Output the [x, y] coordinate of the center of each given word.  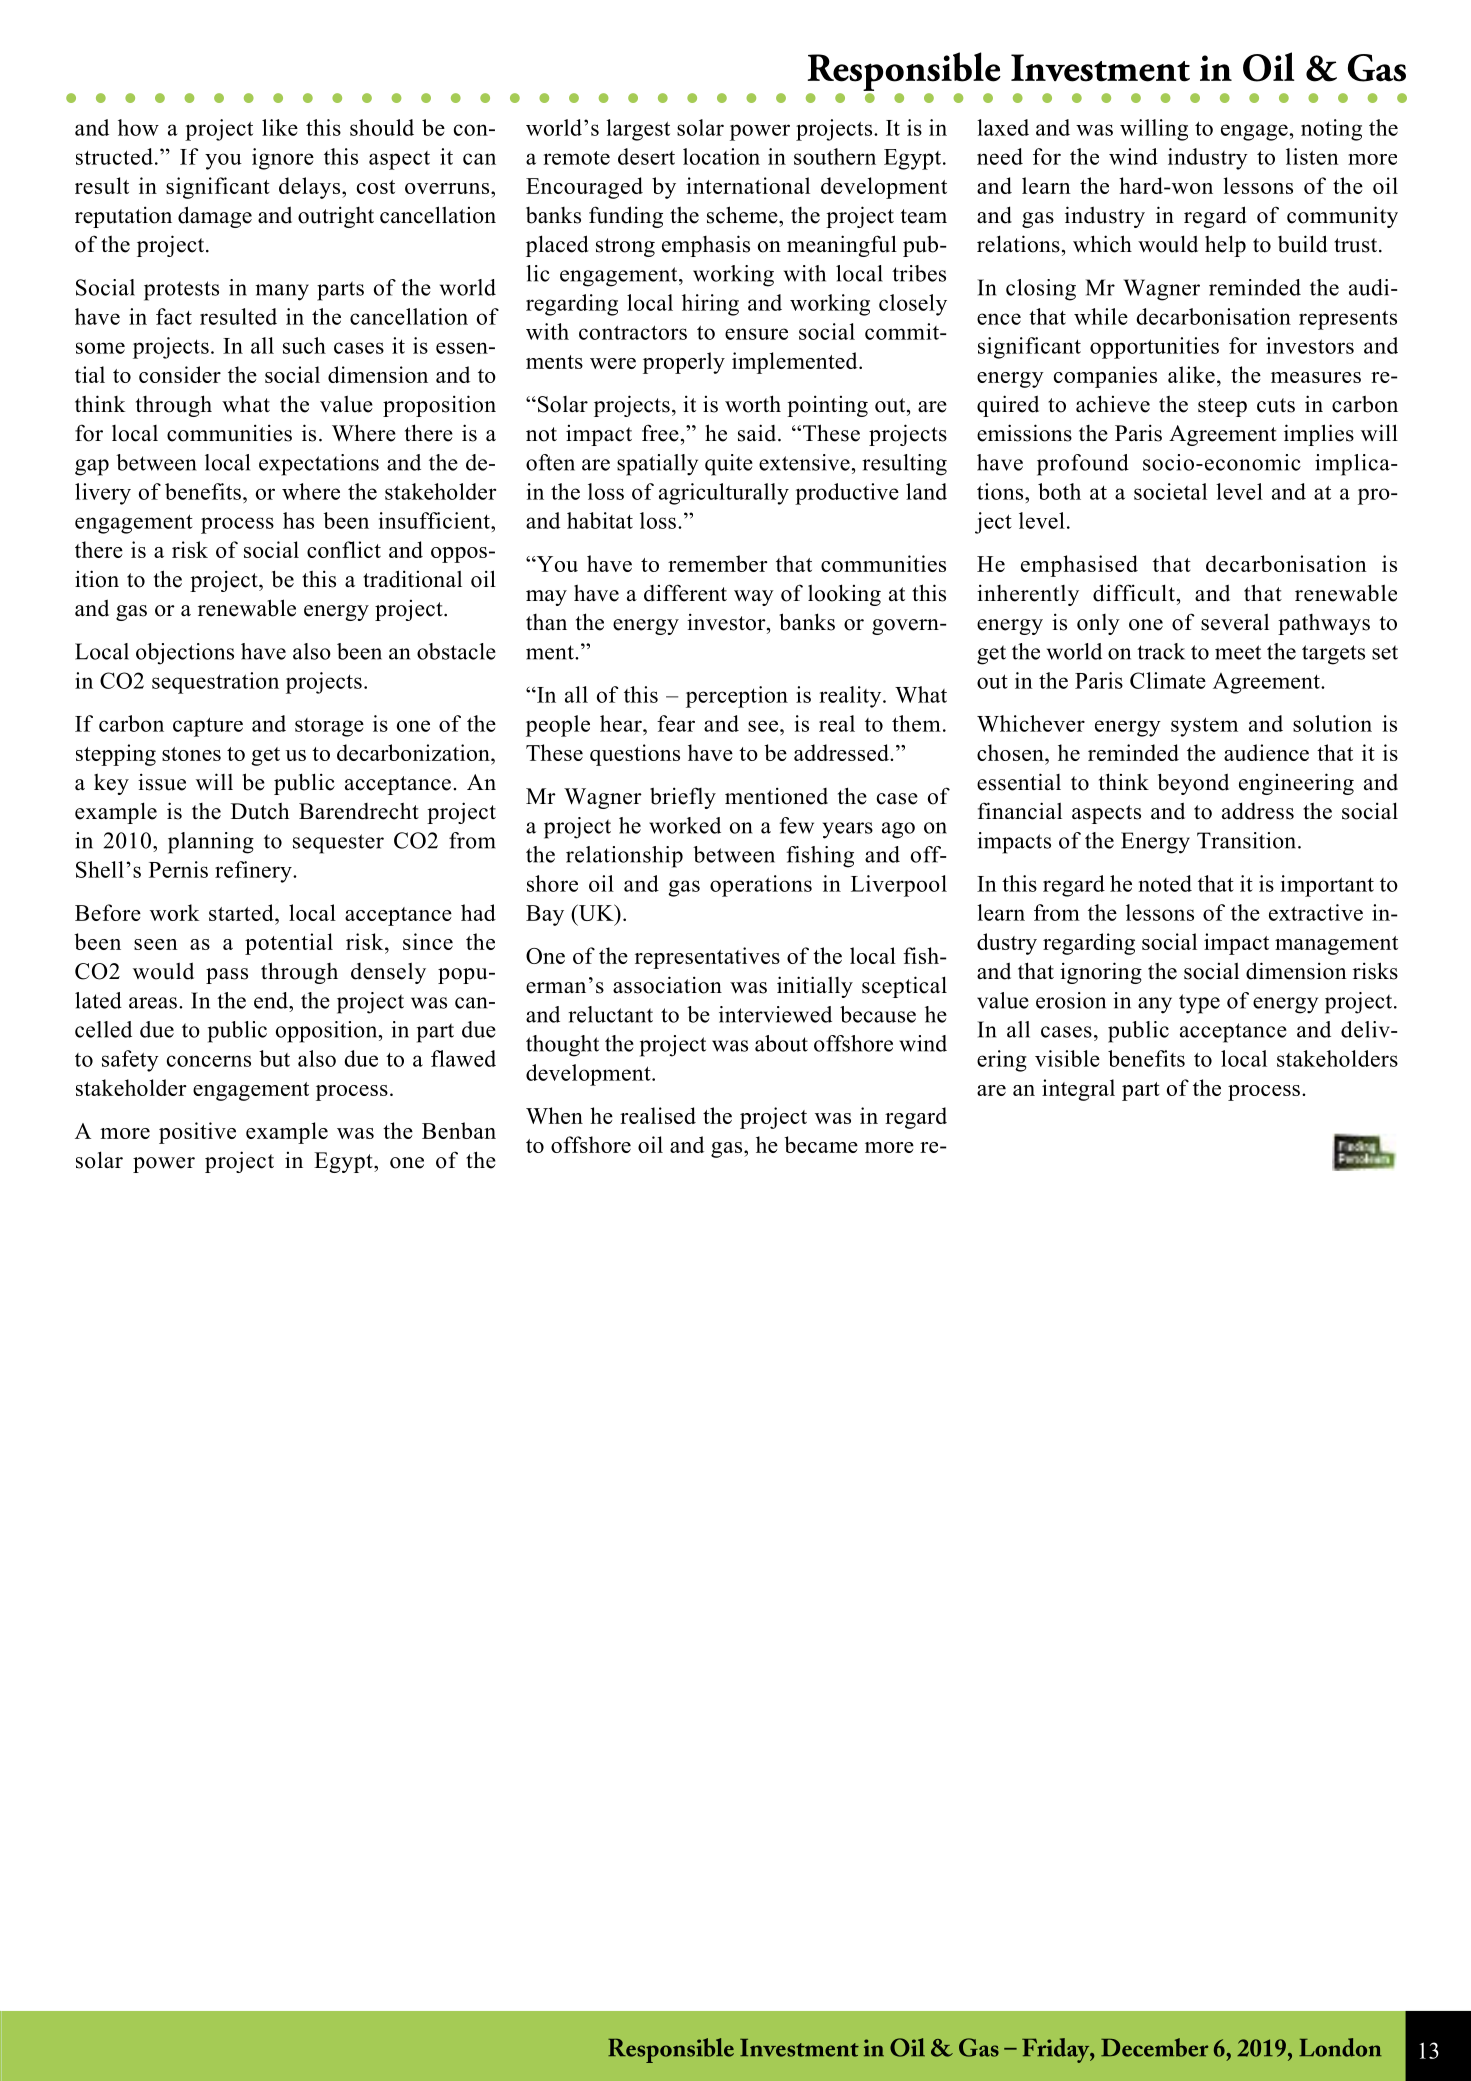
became [821, 1144]
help [1225, 246]
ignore [283, 159]
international [748, 185]
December [1154, 2047]
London [1340, 2047]
